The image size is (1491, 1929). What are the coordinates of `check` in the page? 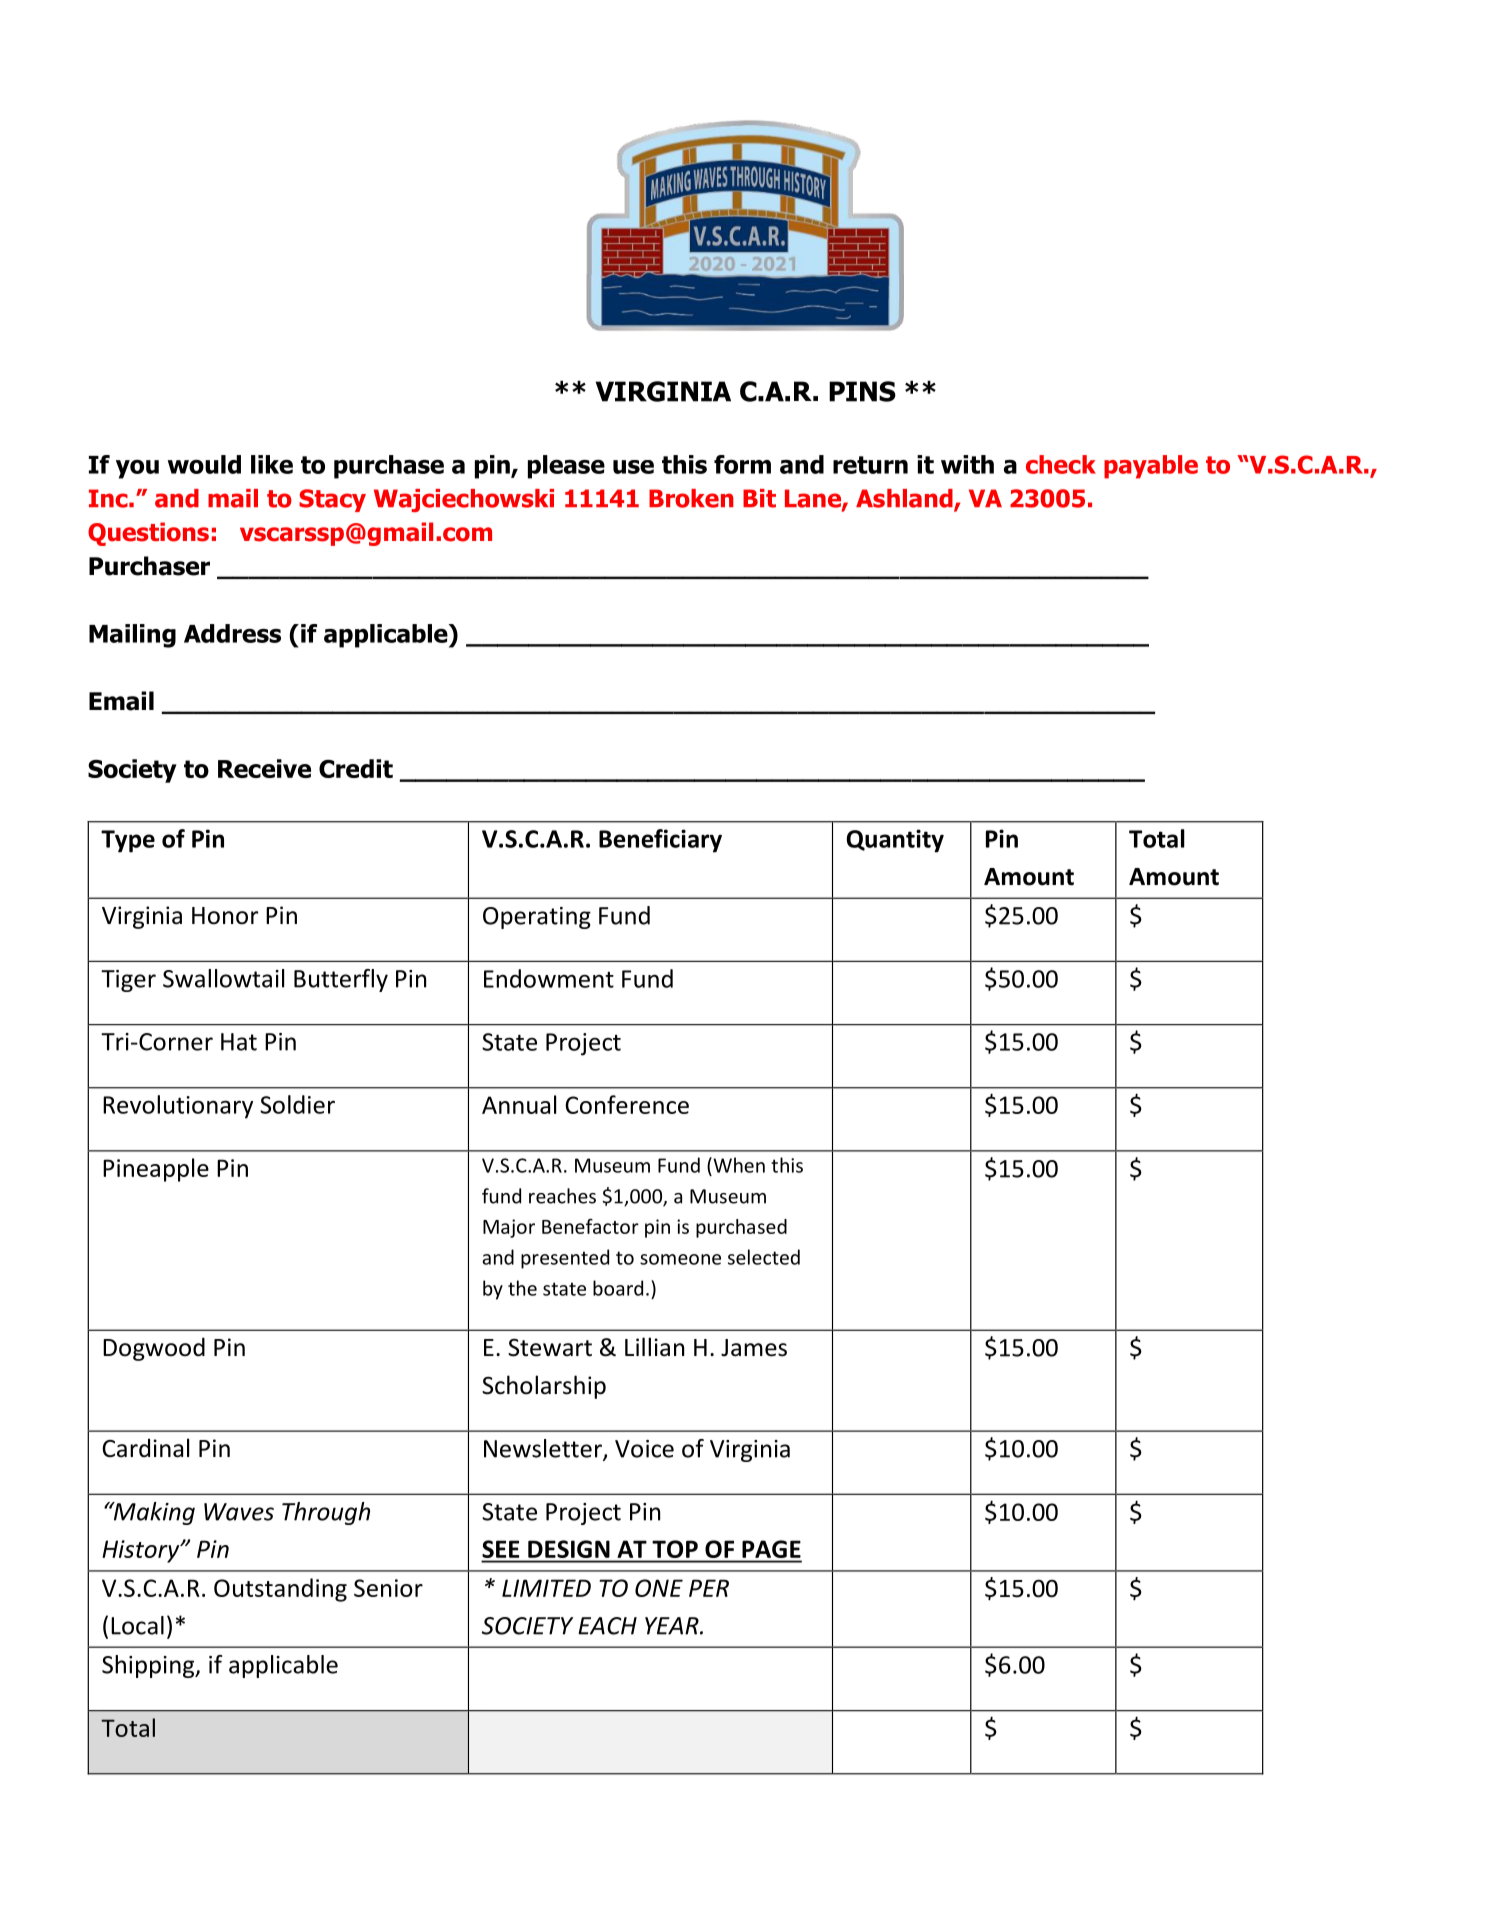 It's located at (1061, 464).
